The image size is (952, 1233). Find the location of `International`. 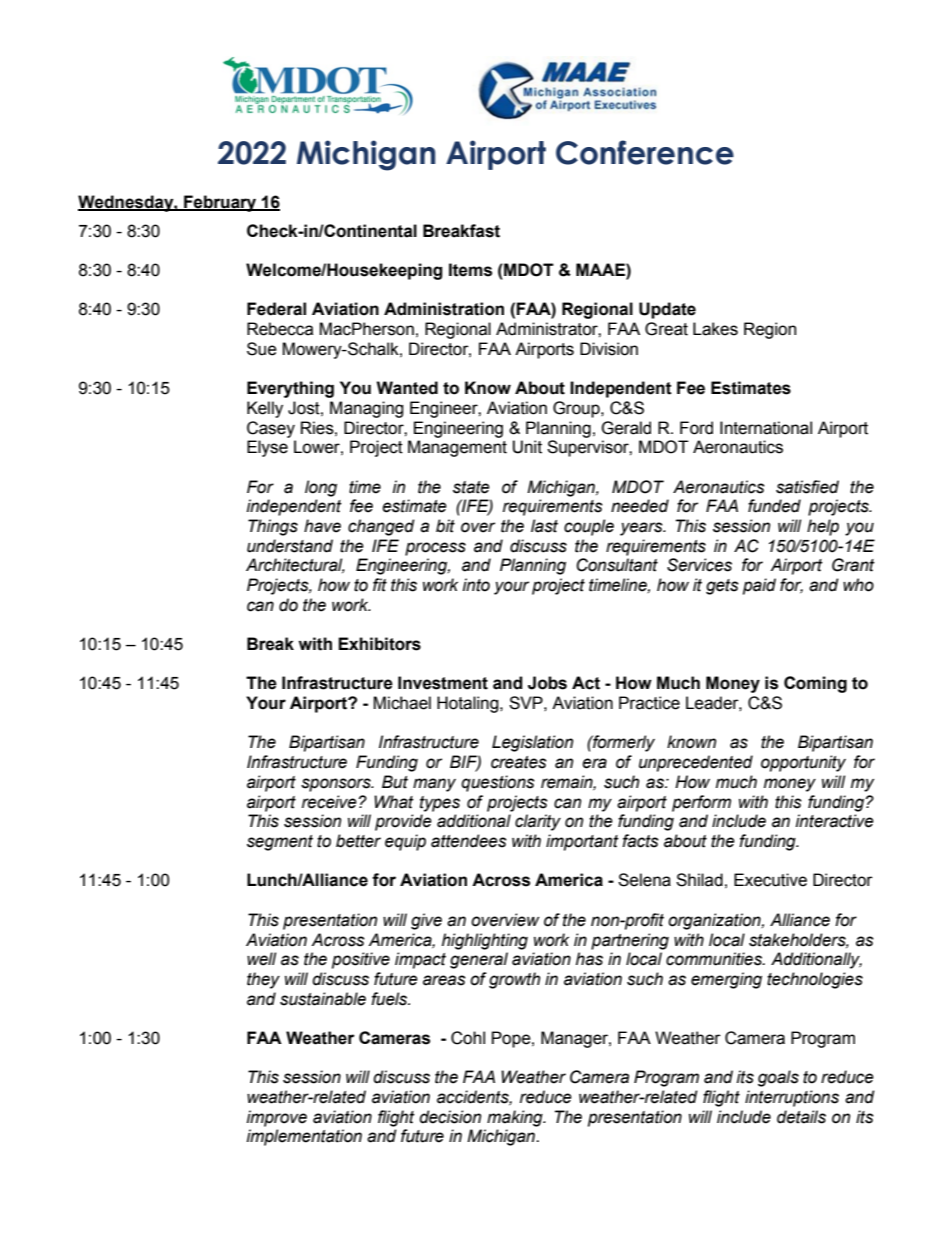

International is located at coordinates (766, 428).
